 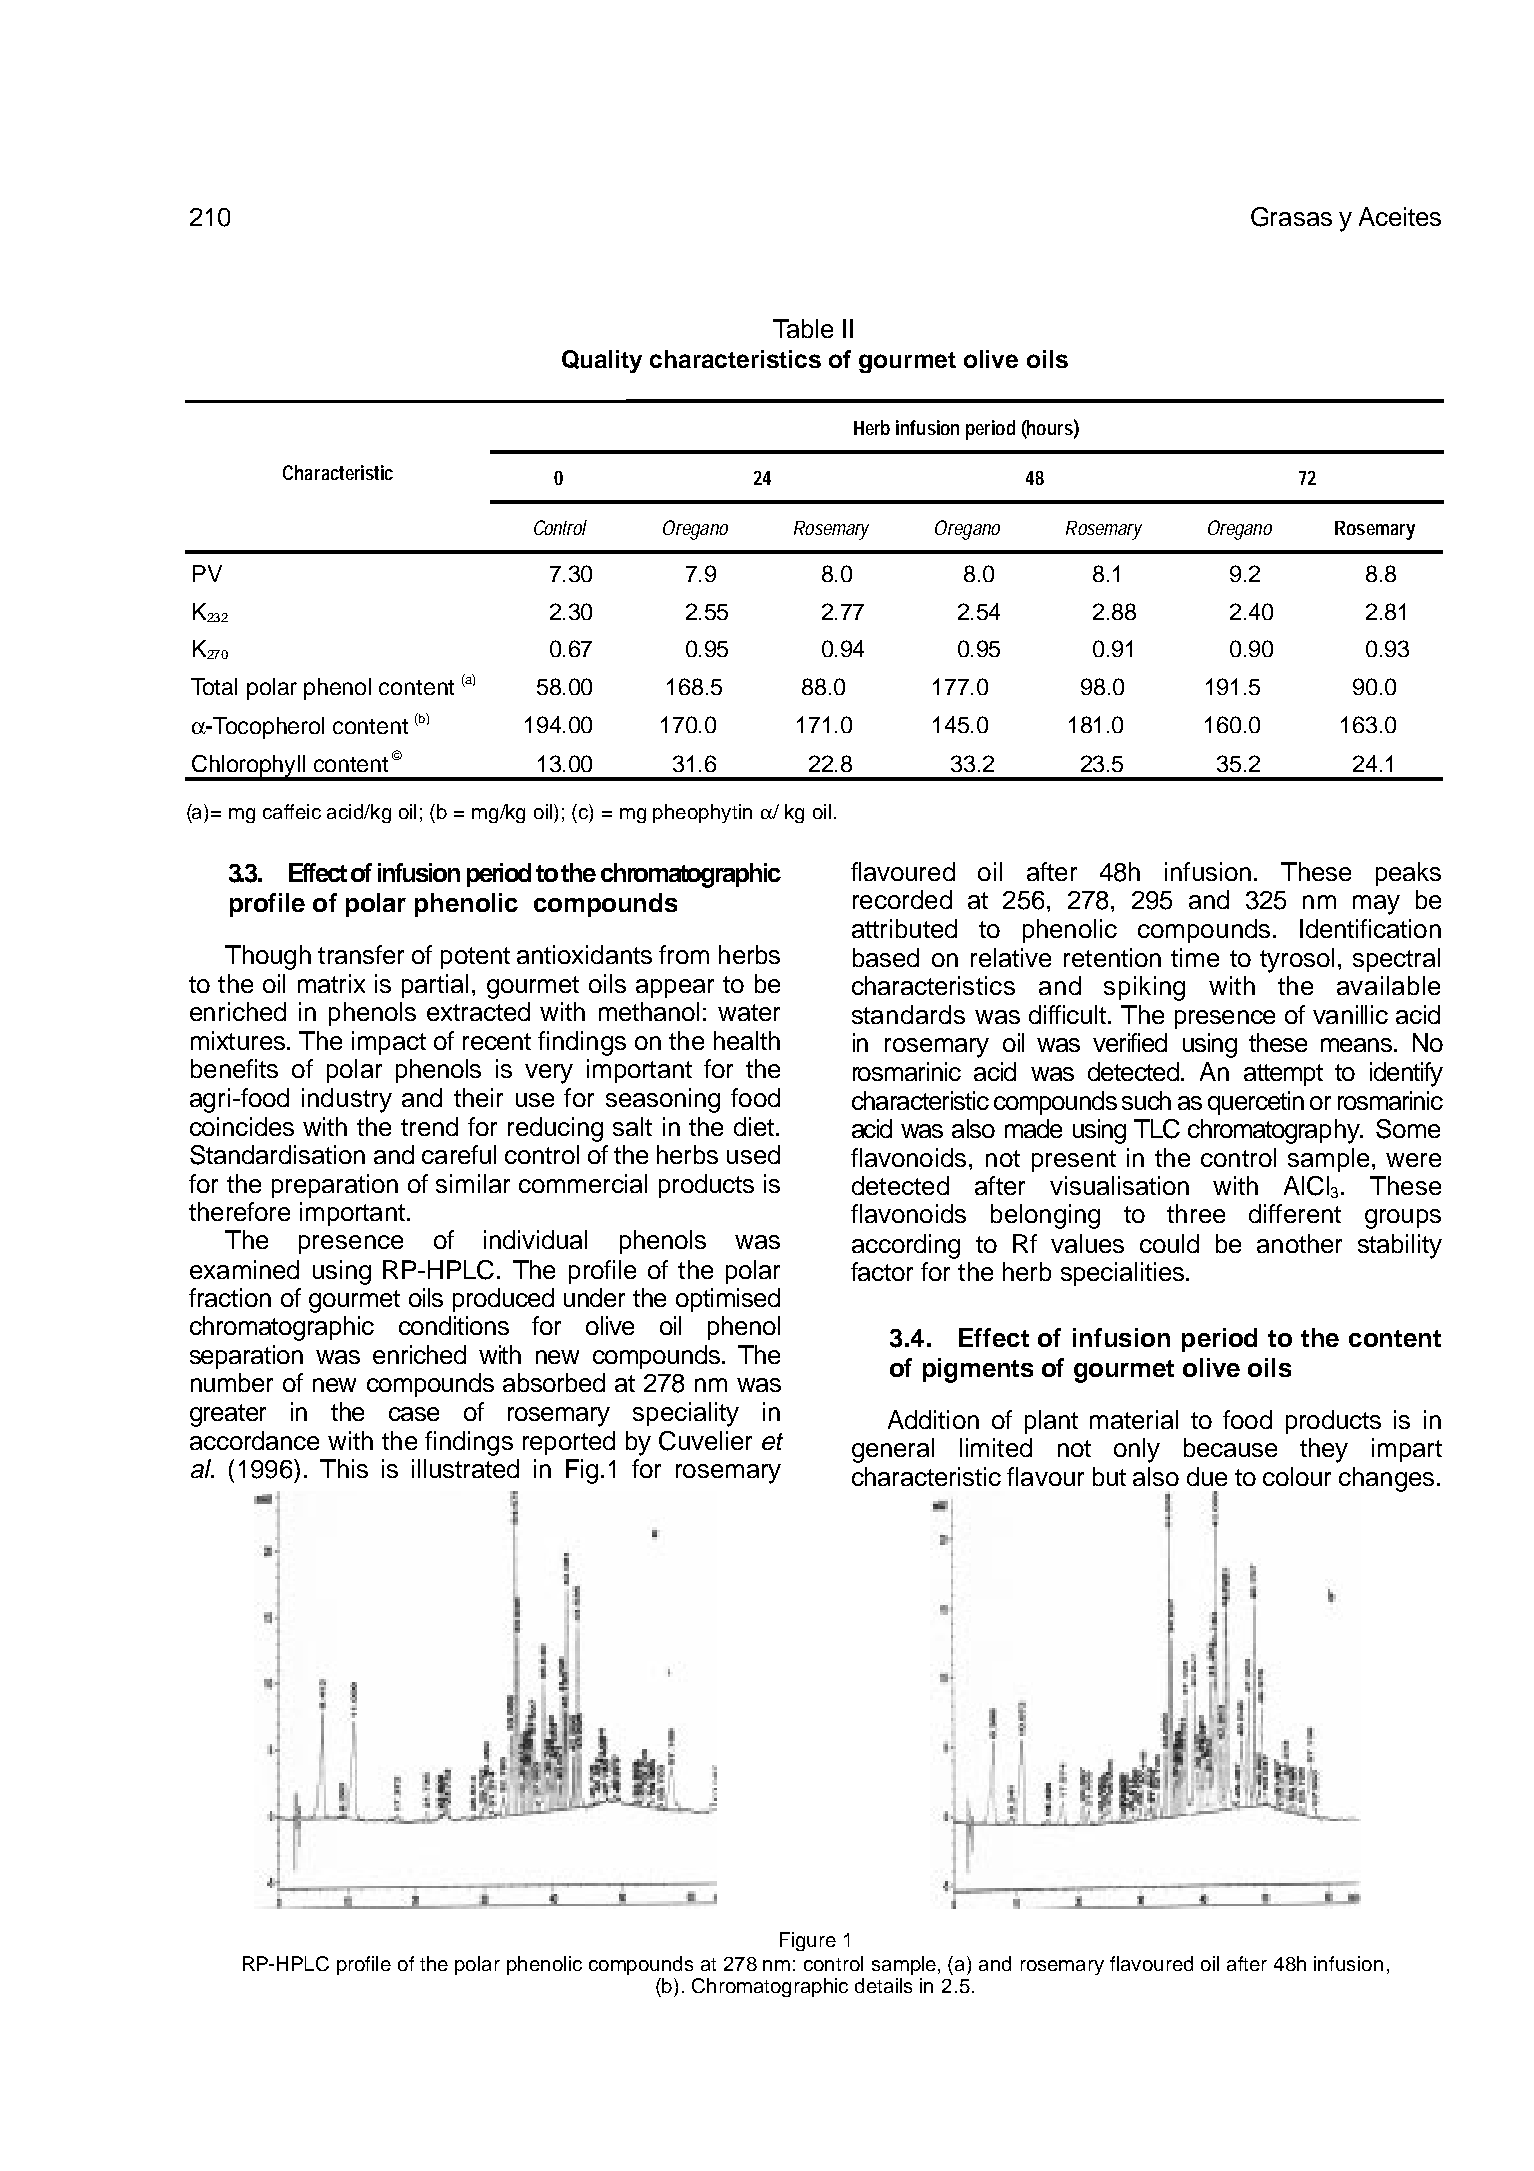 What do you see at coordinates (808, 1941) in the screenshot?
I see `Figure` at bounding box center [808, 1941].
